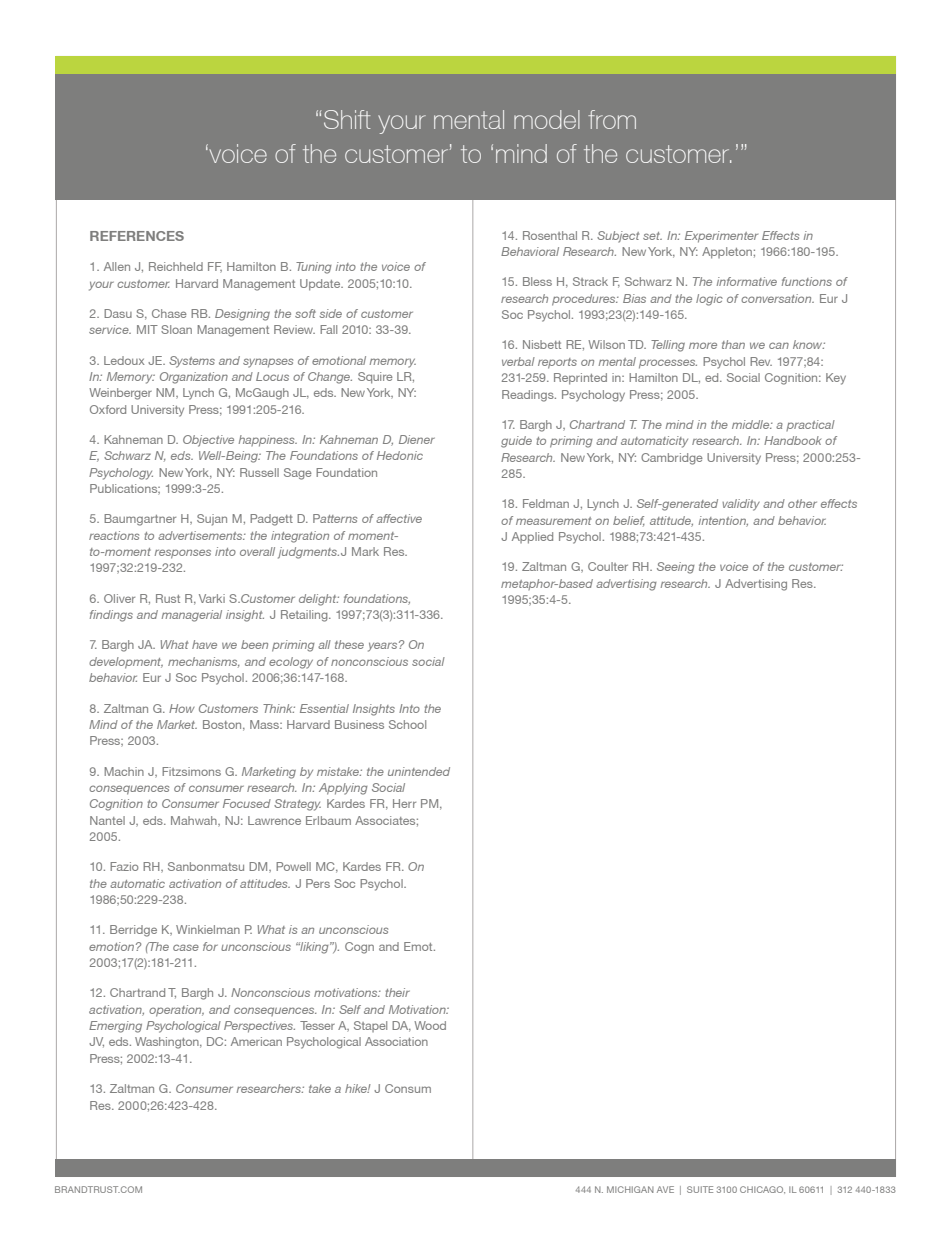 This screenshot has height=1233, width=952. What do you see at coordinates (208, 441) in the screenshot?
I see `Objective` at bounding box center [208, 441].
